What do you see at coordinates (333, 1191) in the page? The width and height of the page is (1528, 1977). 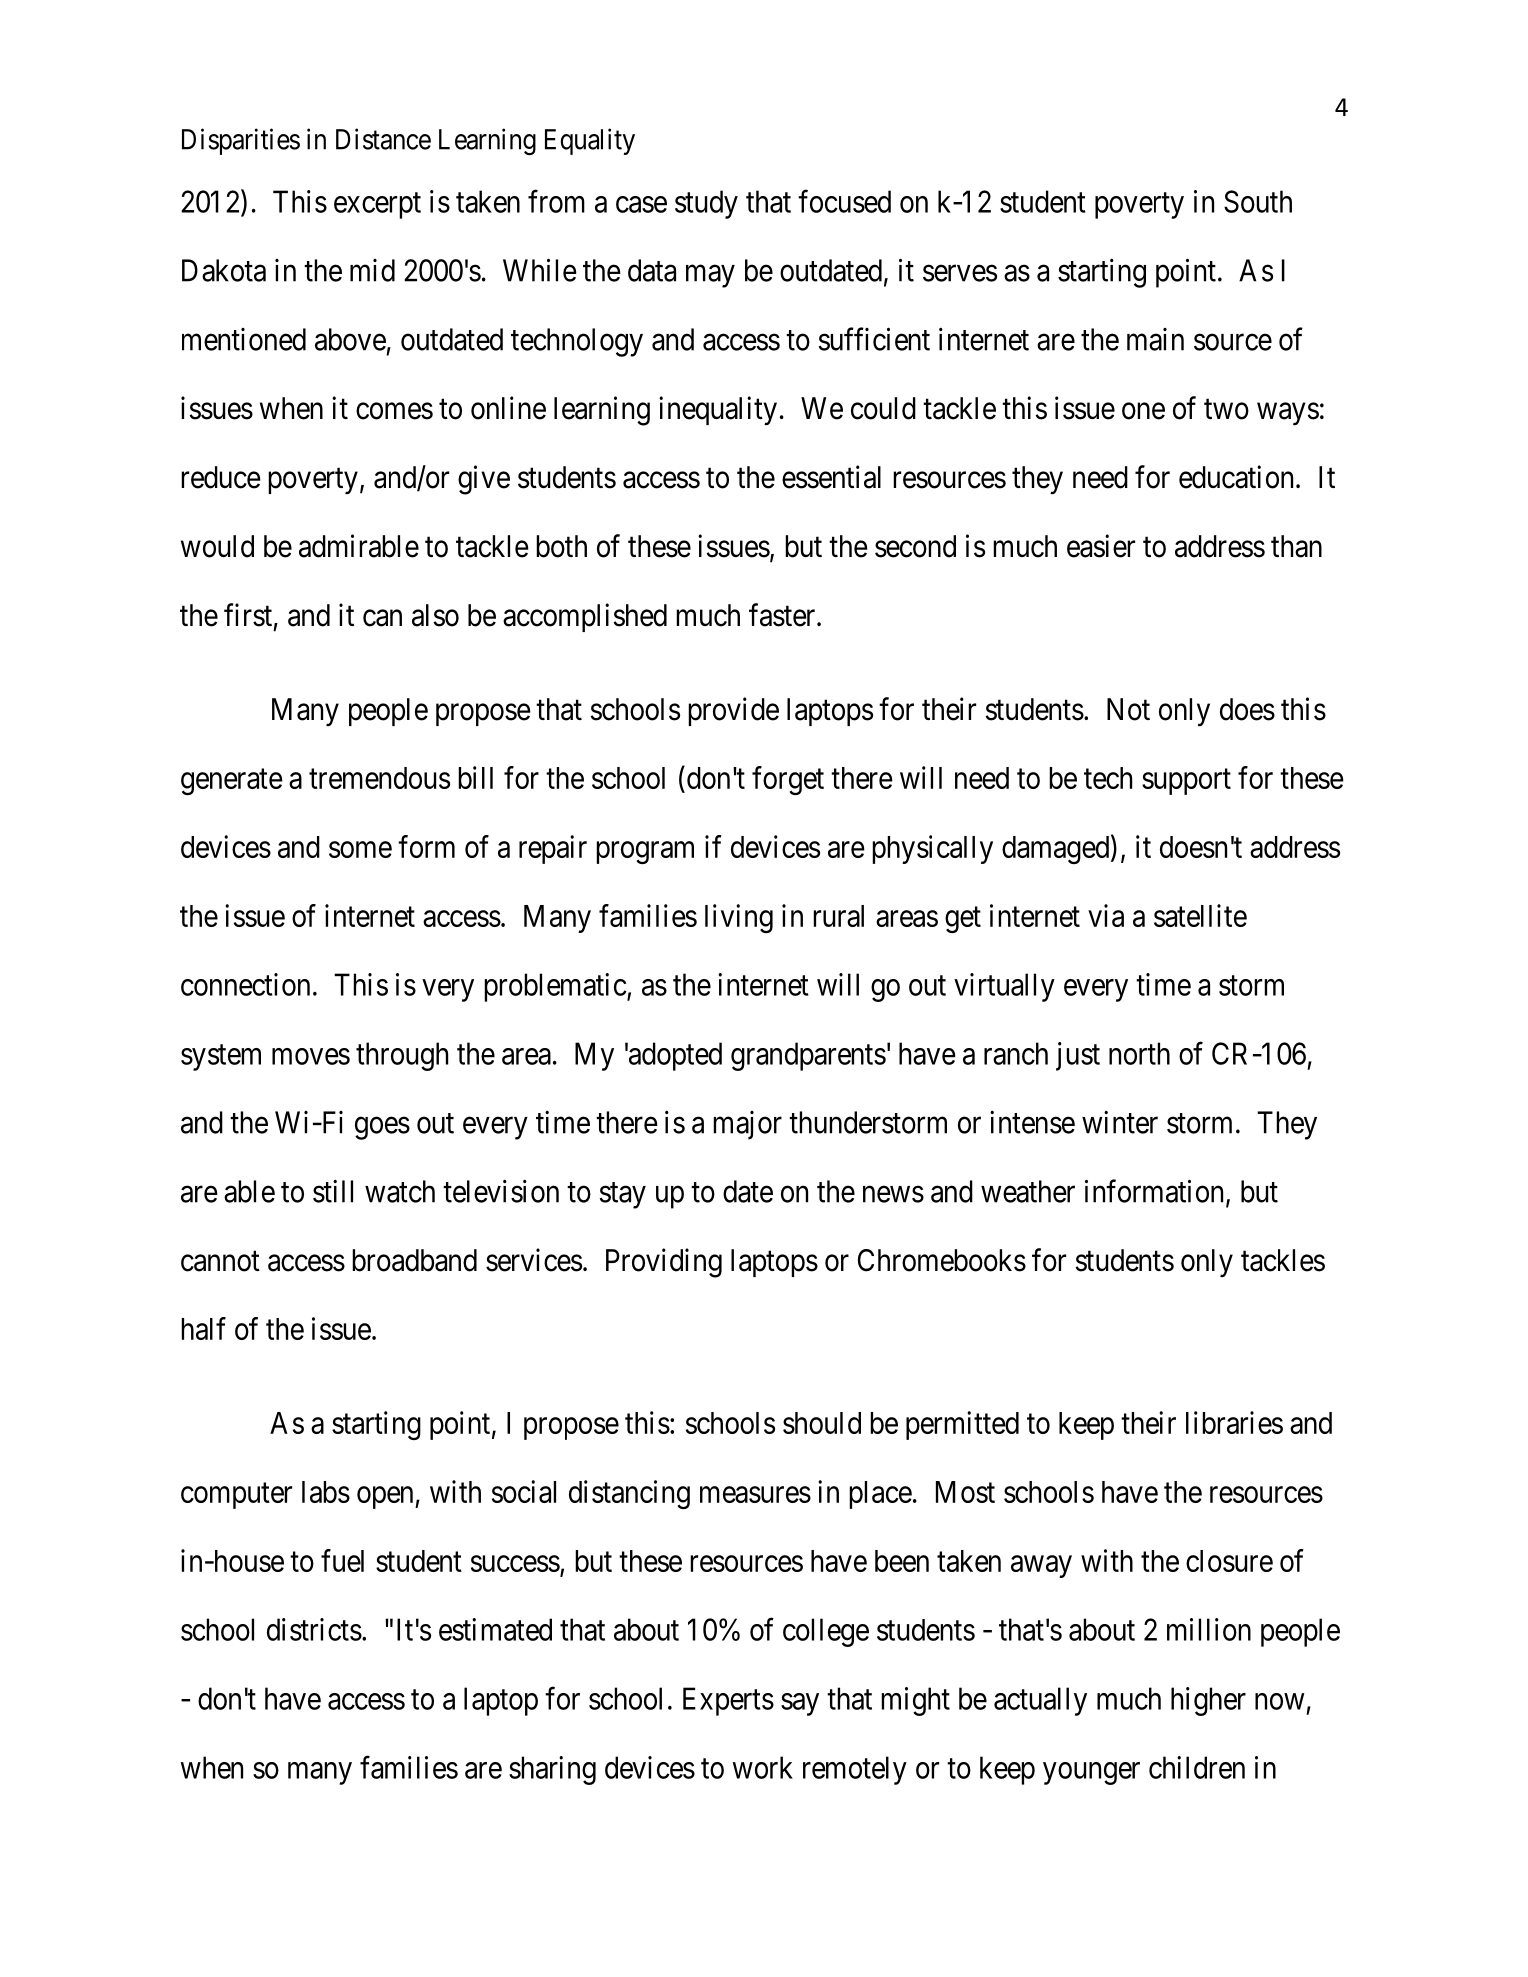 I see `still` at bounding box center [333, 1191].
